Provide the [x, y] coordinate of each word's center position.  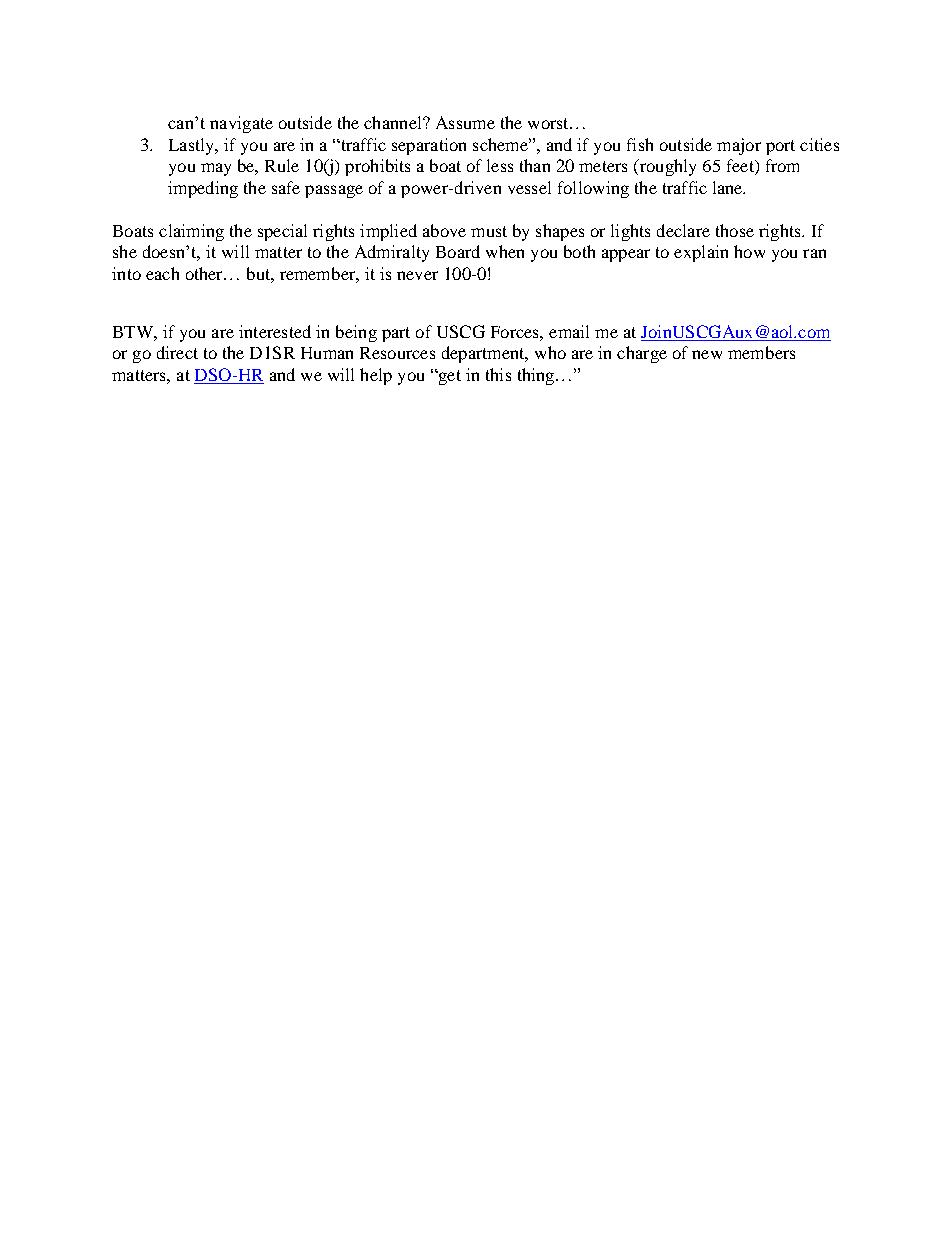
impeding [203, 189]
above [444, 230]
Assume [465, 122]
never [417, 275]
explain [701, 253]
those [735, 230]
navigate [241, 124]
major [739, 146]
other [205, 273]
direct [177, 352]
